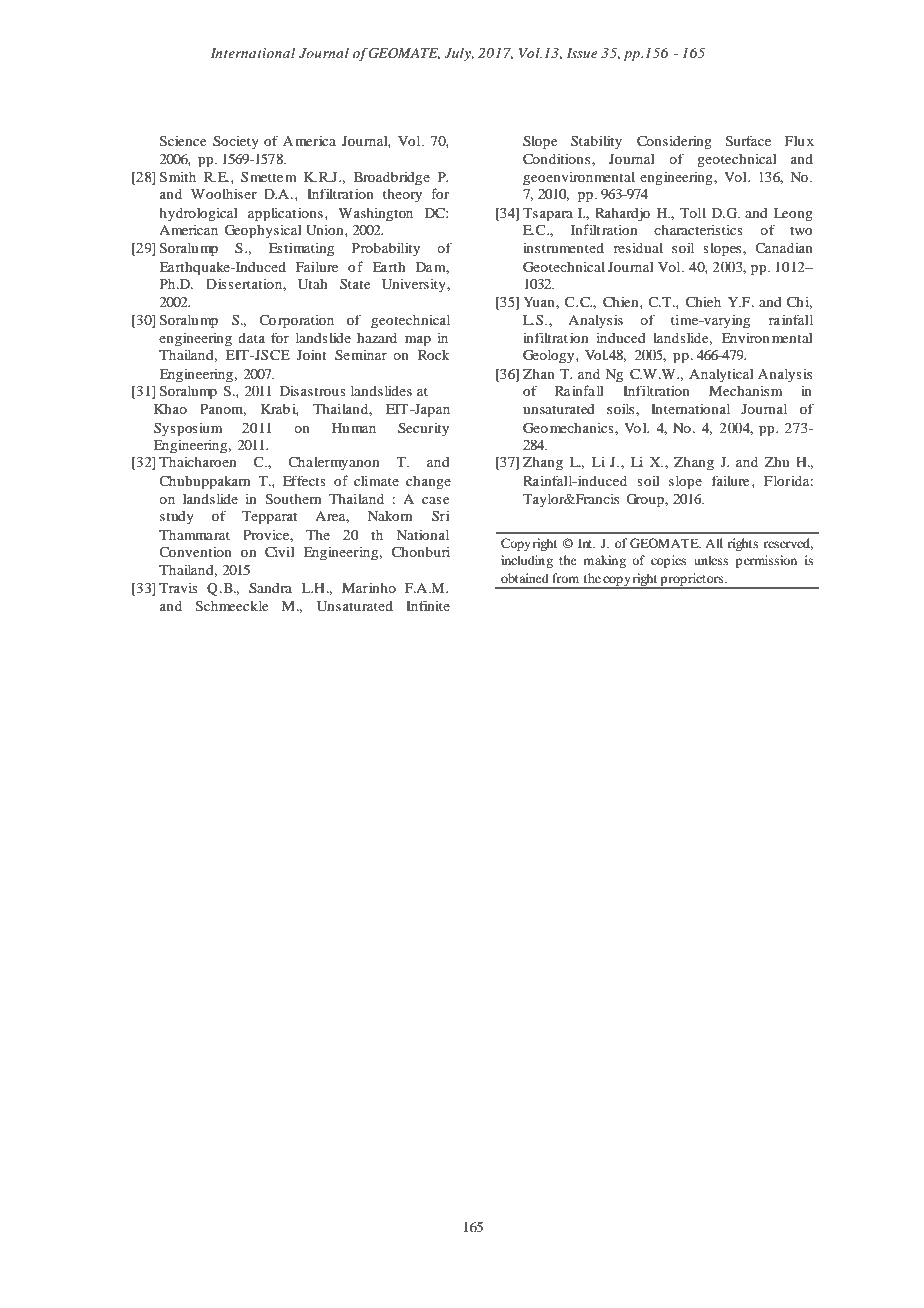 The width and height of the page is (924, 1308). Describe the element at coordinates (748, 141) in the page. I see `Surface` at that location.
